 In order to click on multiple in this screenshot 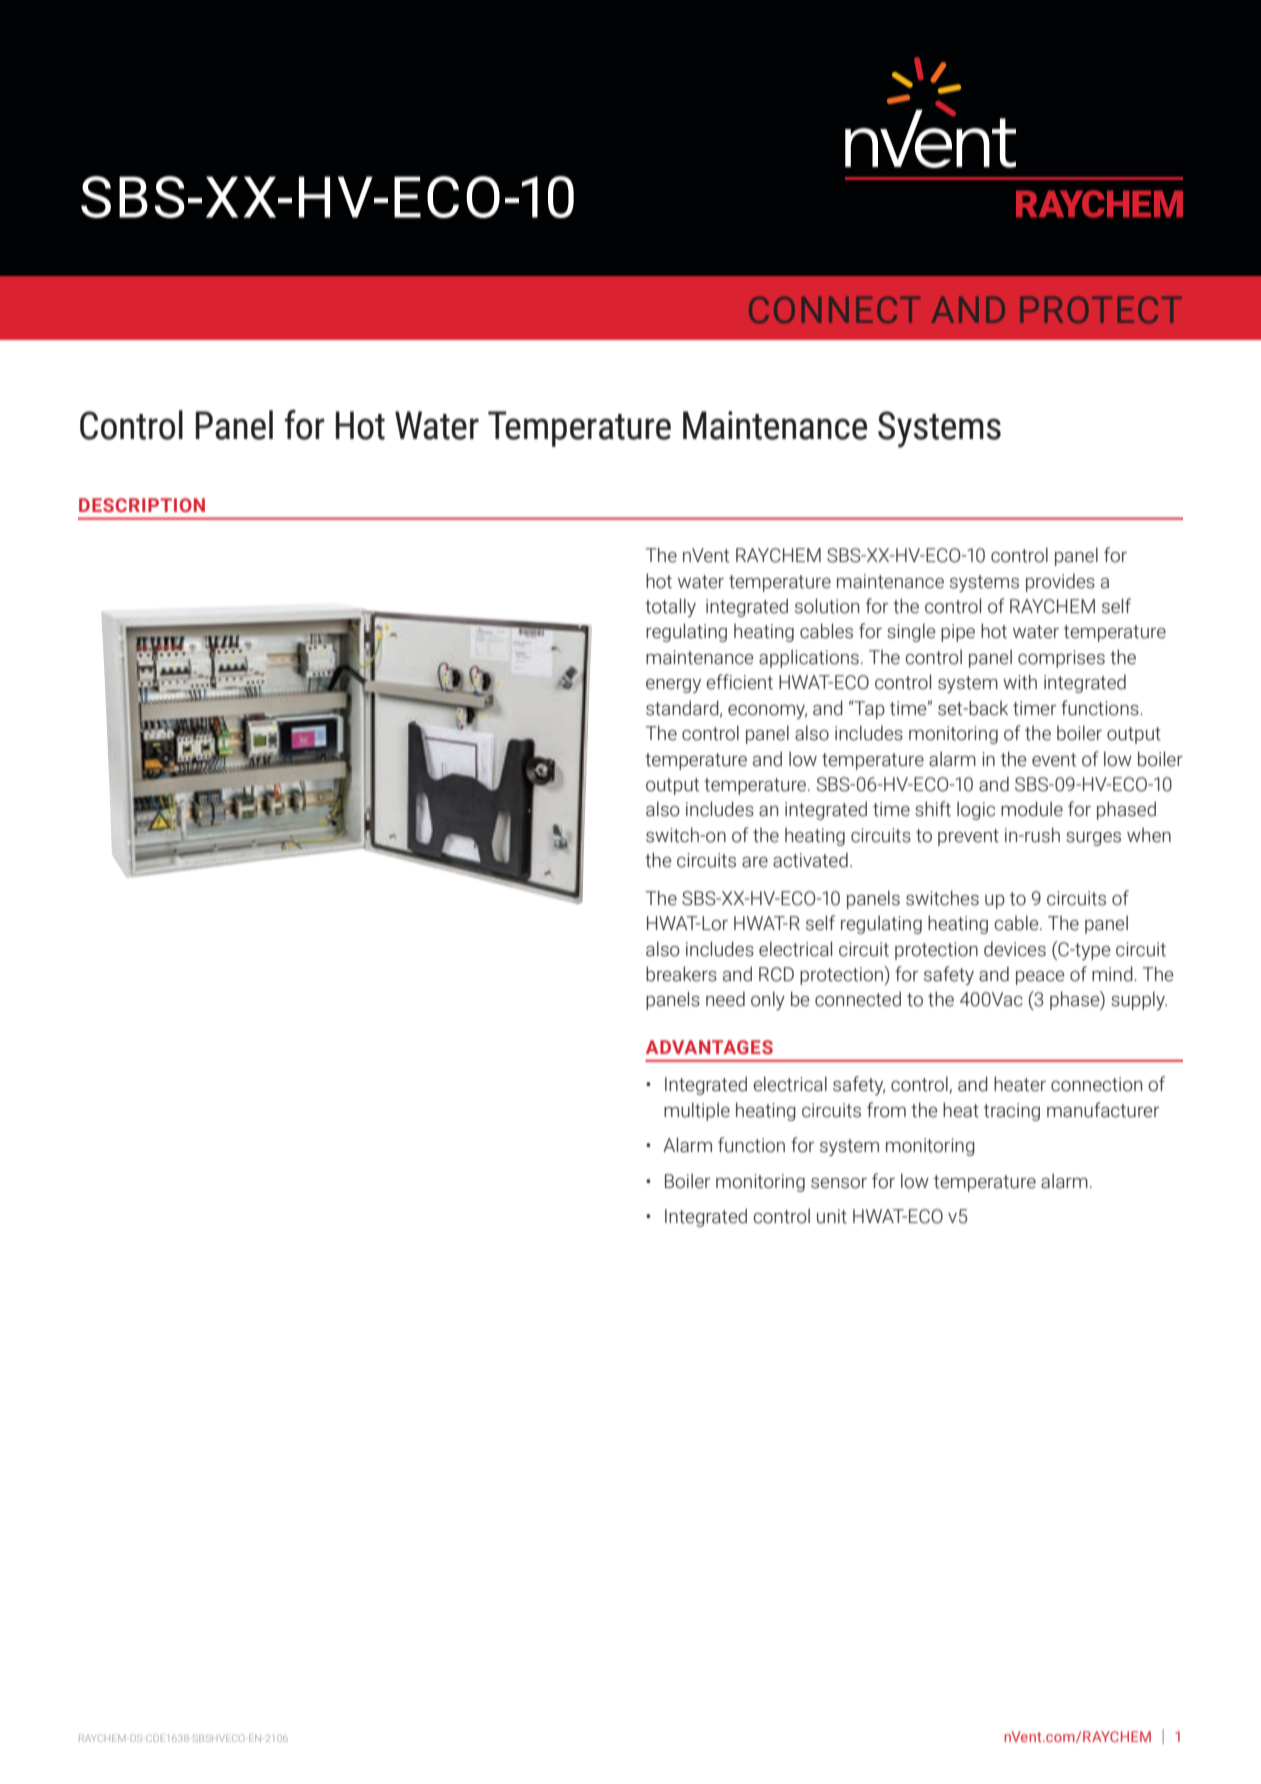, I will do `click(697, 1111)`.
